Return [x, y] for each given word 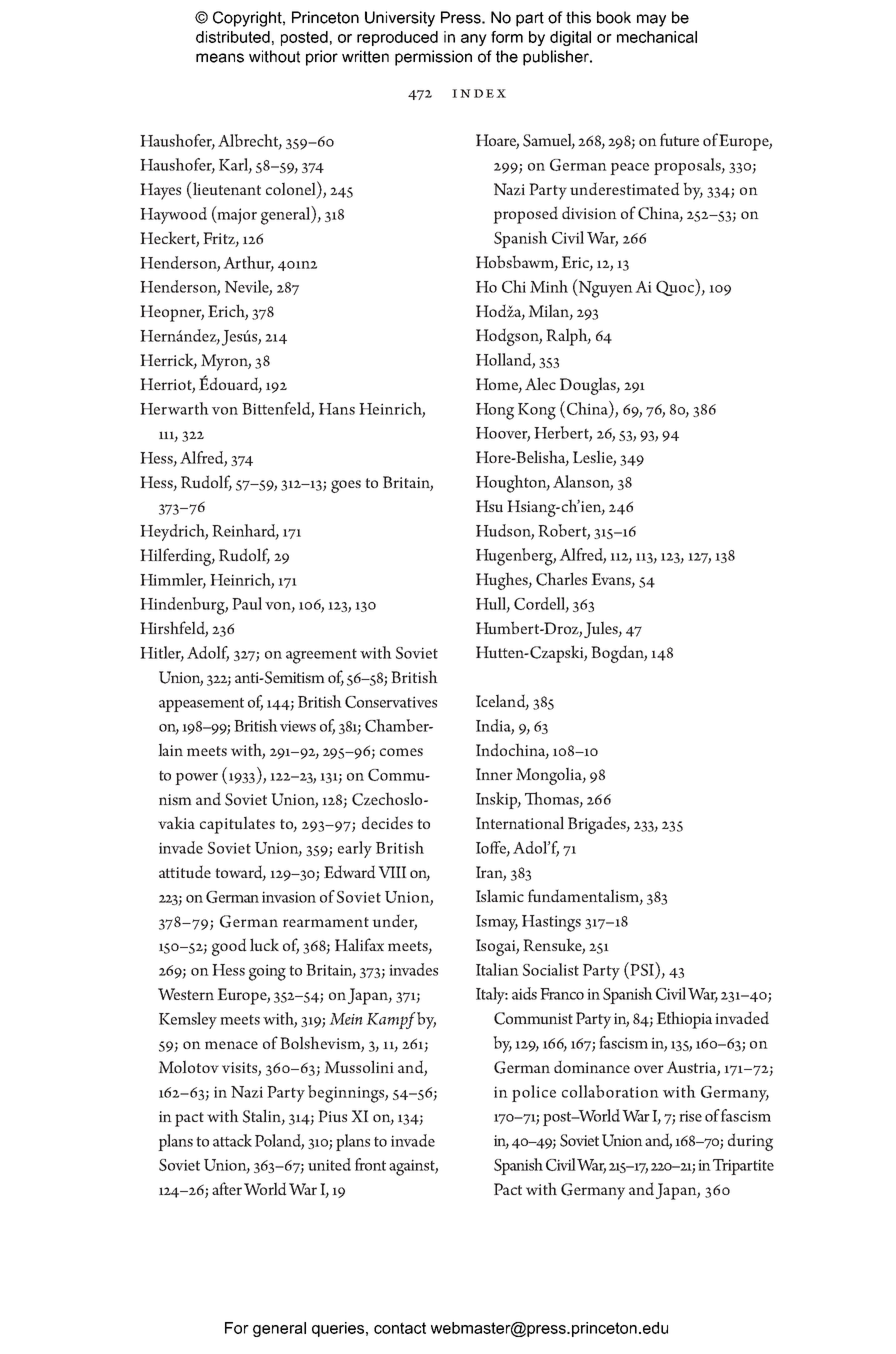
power [196, 779]
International [520, 822]
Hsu [489, 506]
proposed [525, 215]
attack [232, 1140]
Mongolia [550, 776]
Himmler [173, 580]
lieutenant [227, 189]
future [679, 140]
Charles [561, 579]
